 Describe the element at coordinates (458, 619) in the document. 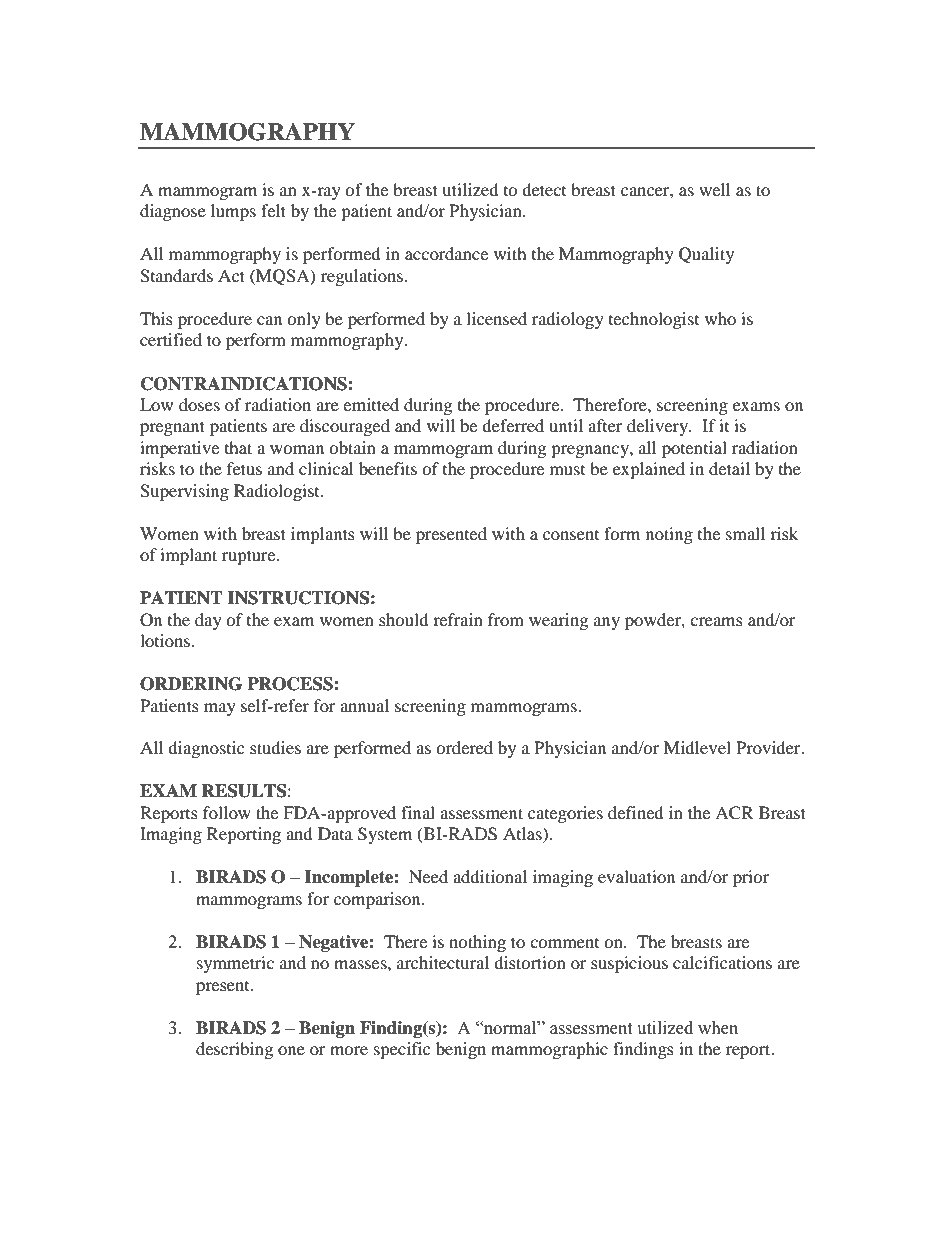

I see `refrain` at that location.
